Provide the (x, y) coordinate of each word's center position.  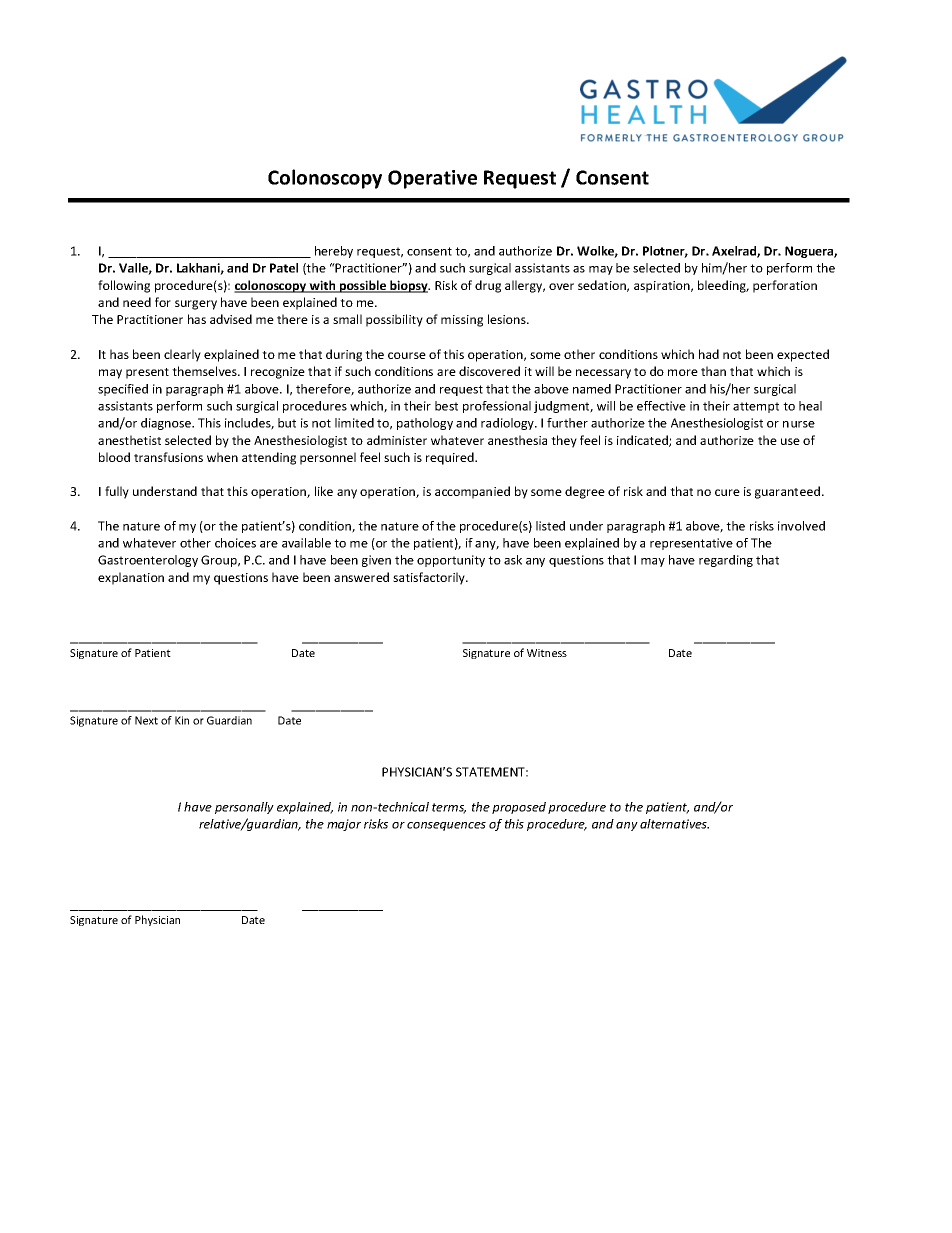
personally (244, 808)
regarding (726, 561)
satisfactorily (430, 578)
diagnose (167, 424)
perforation (785, 286)
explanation (131, 578)
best (446, 406)
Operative (432, 179)
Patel (284, 268)
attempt (756, 407)
